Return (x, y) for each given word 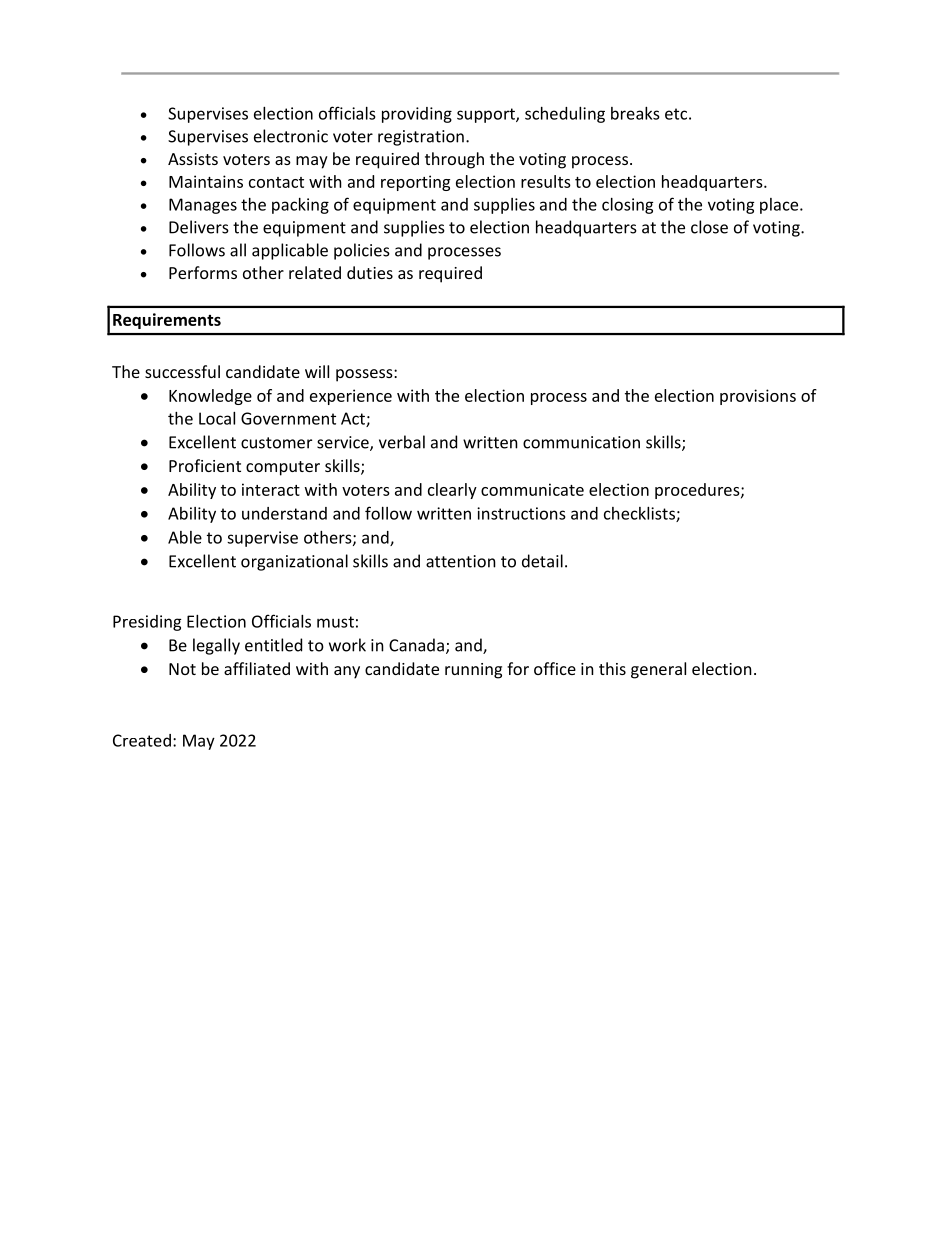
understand (284, 513)
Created (142, 740)
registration (421, 138)
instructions (521, 513)
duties (370, 272)
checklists (640, 514)
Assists (193, 159)
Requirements (167, 321)
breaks (635, 113)
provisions (758, 397)
